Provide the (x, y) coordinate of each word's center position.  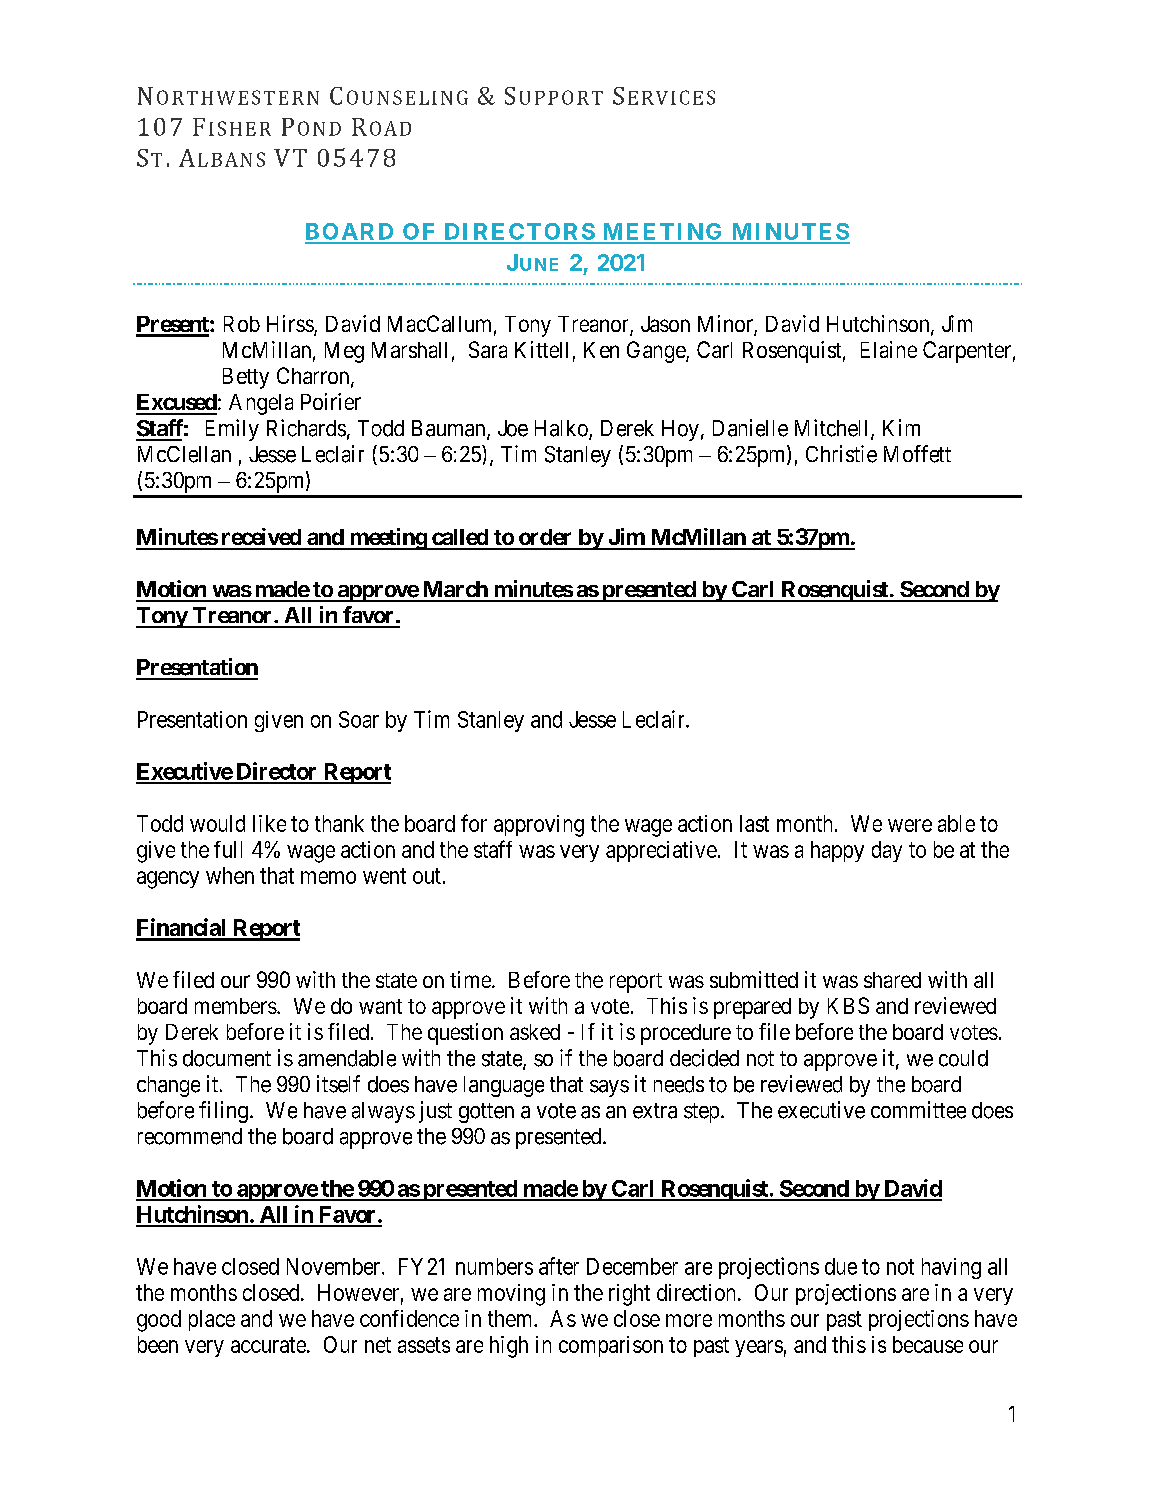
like (269, 823)
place (212, 1320)
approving (539, 826)
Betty (246, 378)
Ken (601, 350)
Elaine (889, 349)
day (887, 851)
